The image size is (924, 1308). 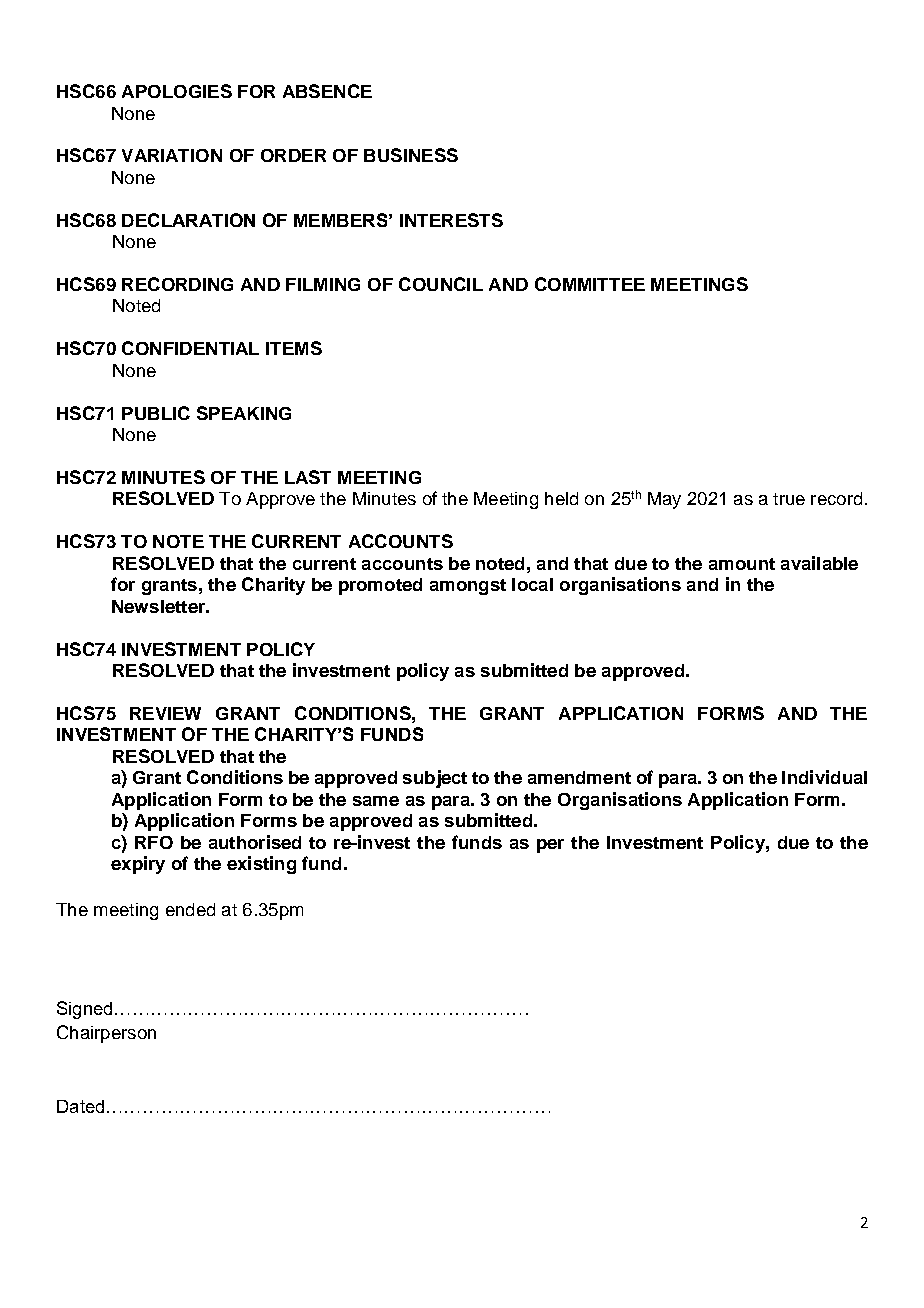 What do you see at coordinates (411, 155) in the screenshot?
I see `BUSINESS` at bounding box center [411, 155].
